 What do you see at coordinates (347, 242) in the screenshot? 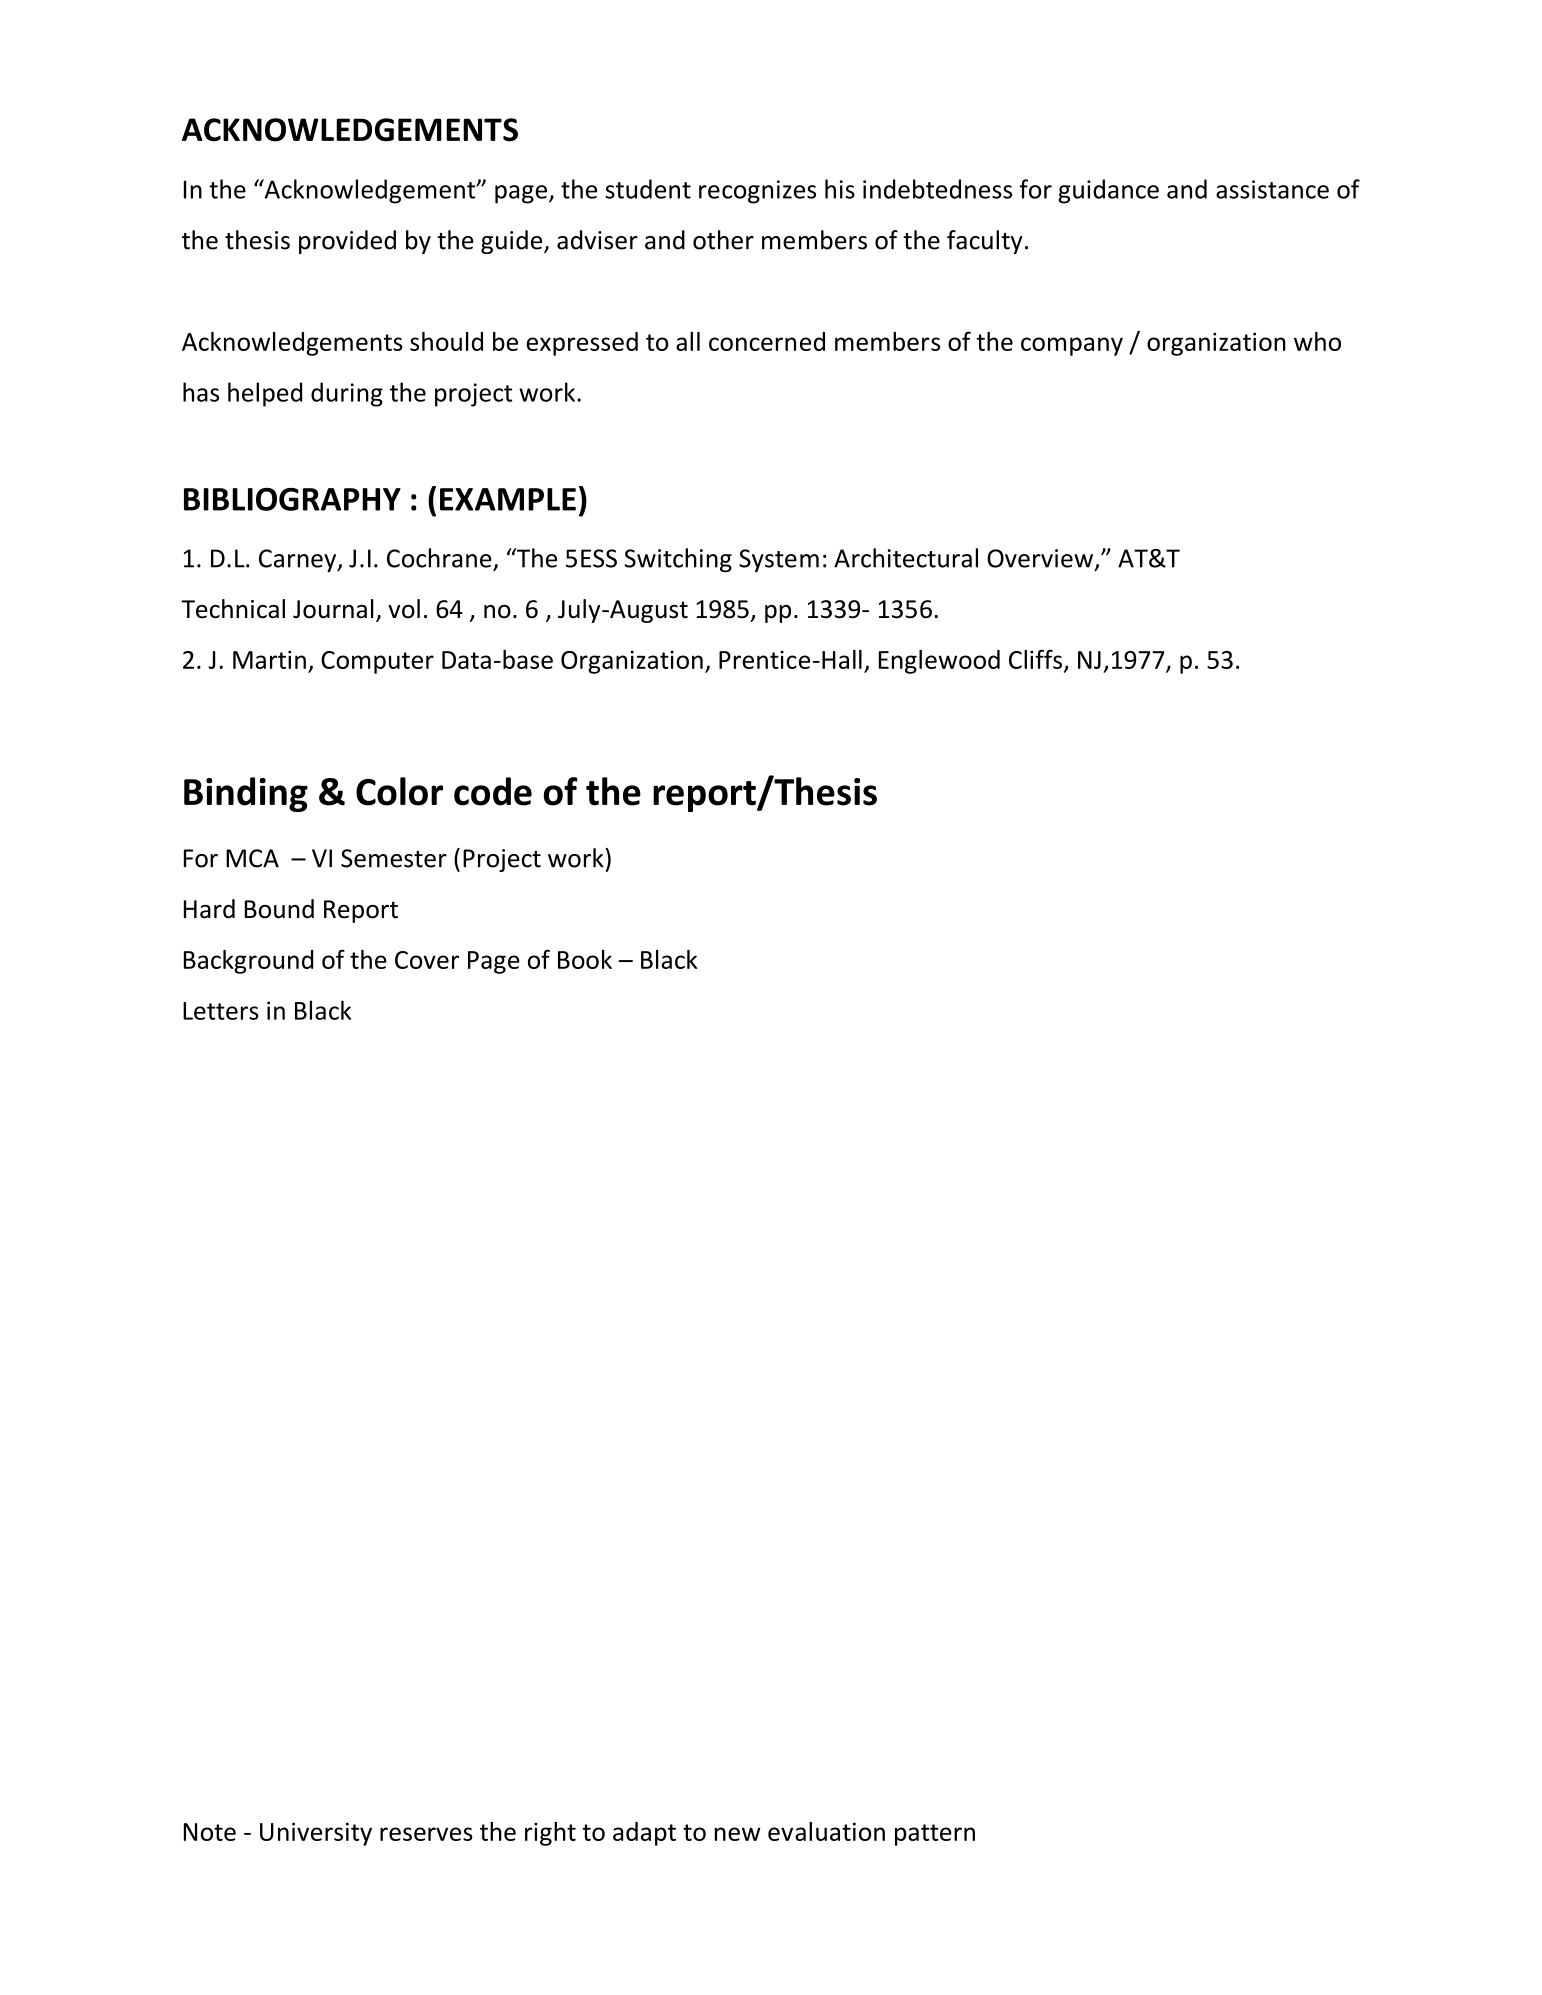
I see `provided` at bounding box center [347, 242].
